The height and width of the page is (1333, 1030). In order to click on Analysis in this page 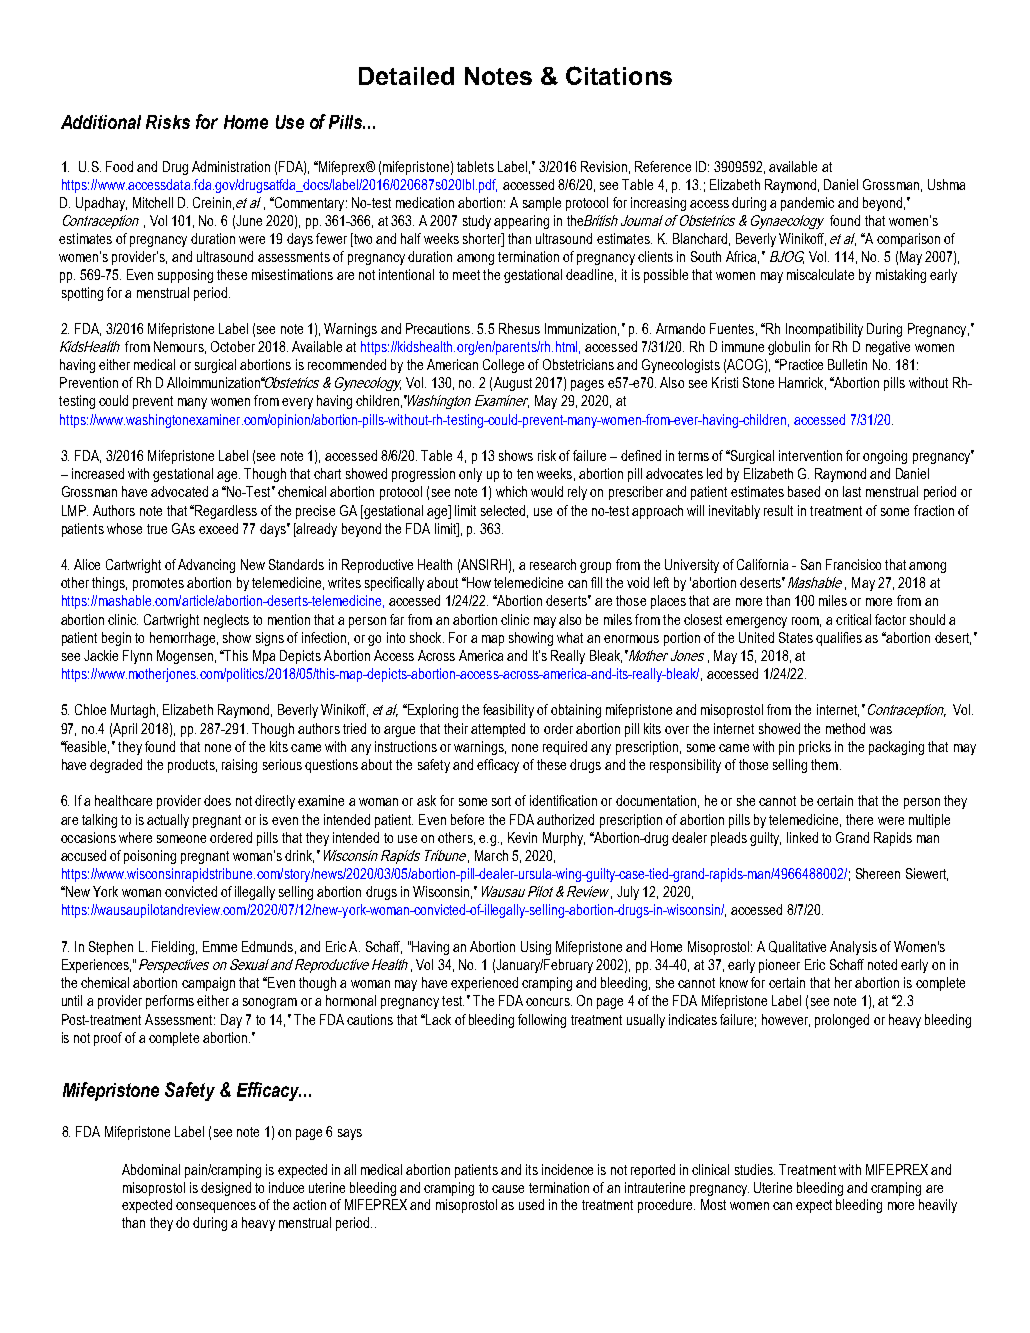, I will do `click(853, 948)`.
